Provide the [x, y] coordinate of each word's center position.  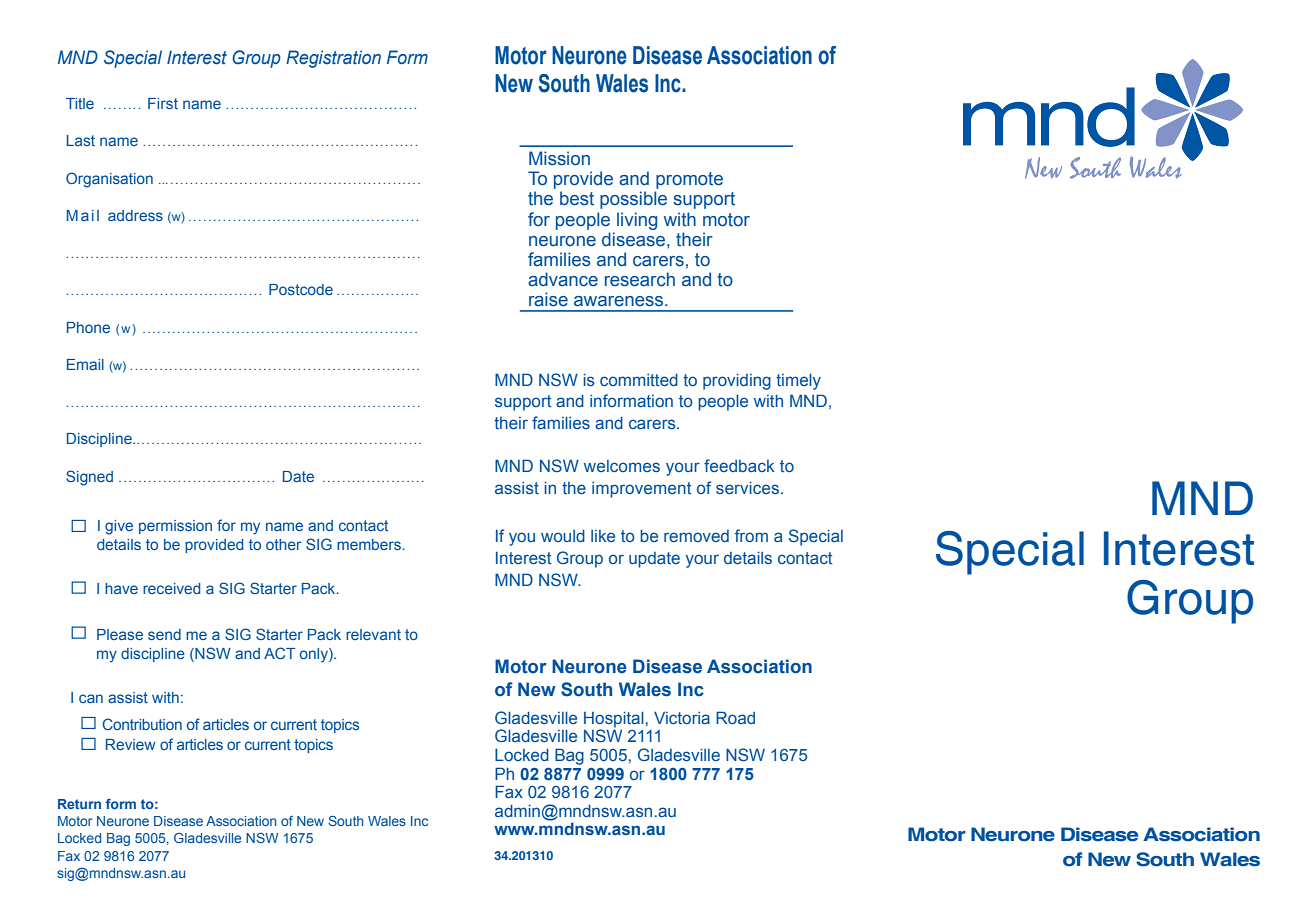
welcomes [622, 466]
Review [131, 744]
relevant [373, 634]
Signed [89, 478]
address [135, 215]
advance [563, 279]
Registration [333, 59]
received [171, 588]
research [640, 279]
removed [696, 536]
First [163, 103]
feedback [739, 465]
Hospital [614, 719]
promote [689, 180]
